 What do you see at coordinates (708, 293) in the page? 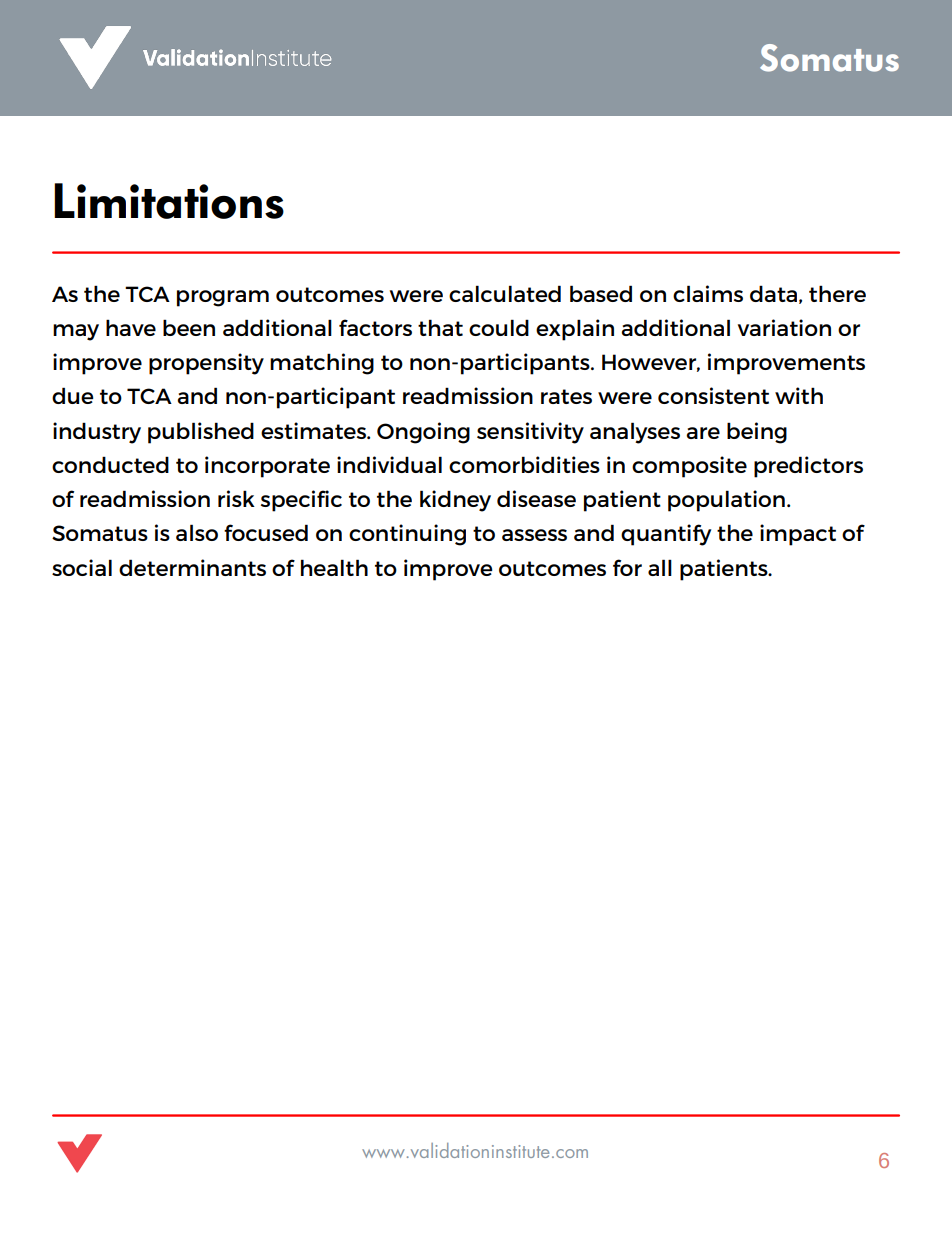
I see `claims` at bounding box center [708, 293].
